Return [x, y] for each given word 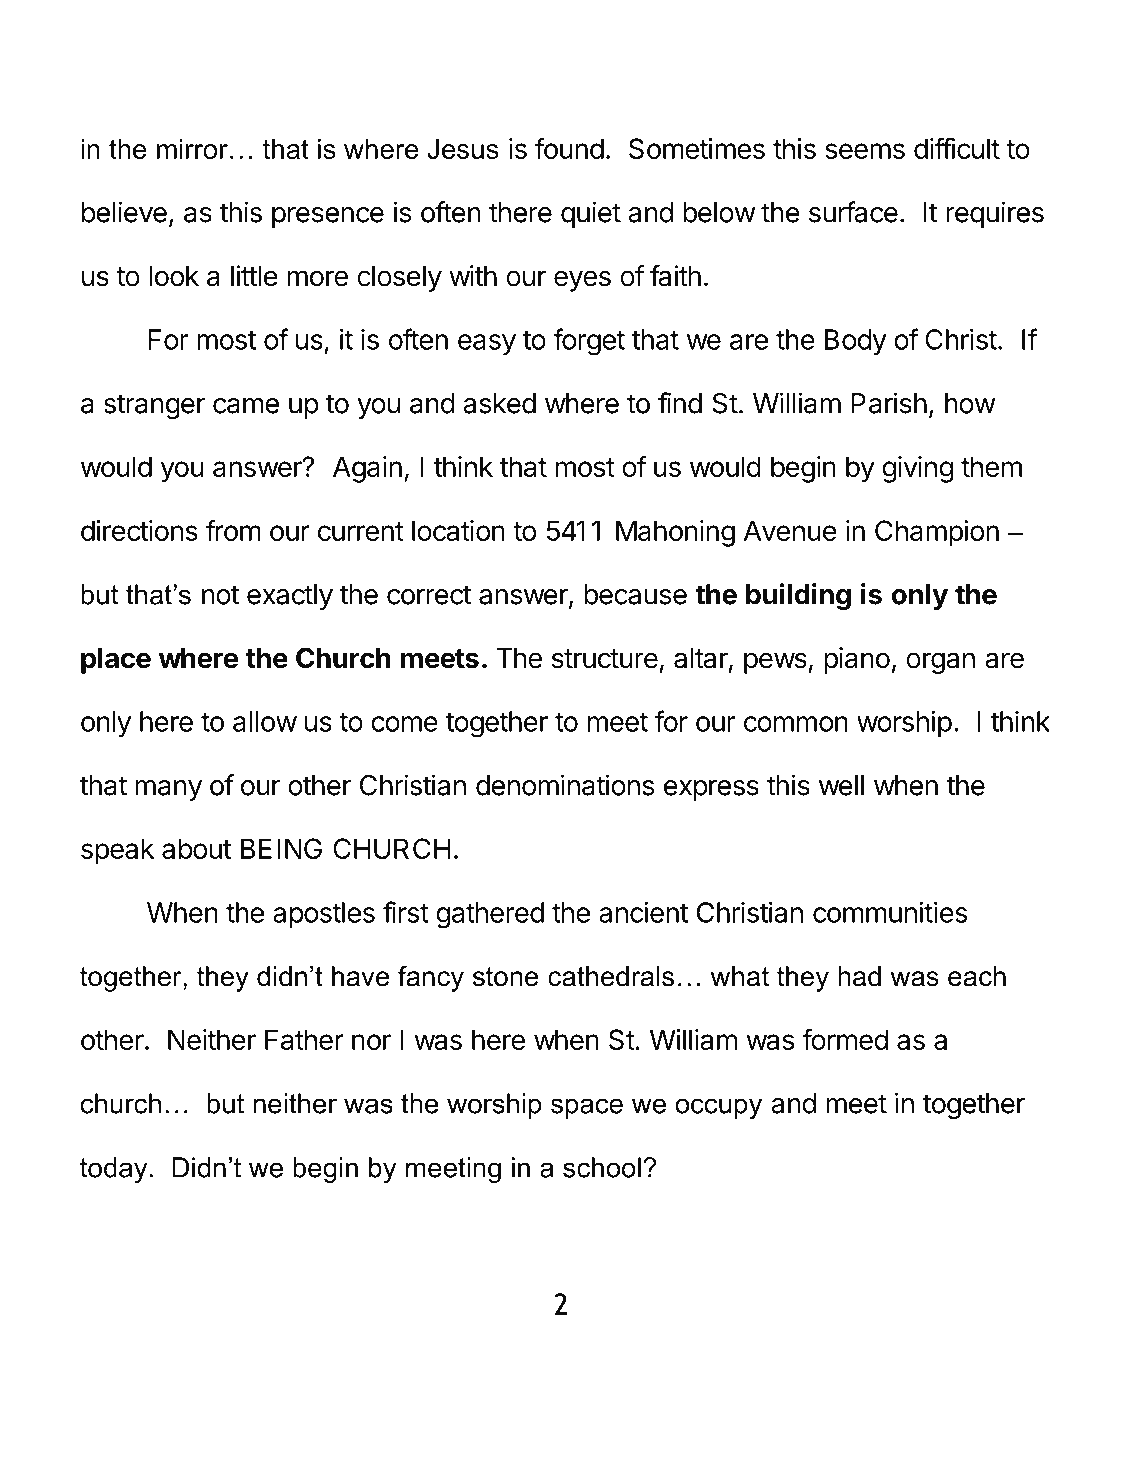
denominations [565, 785]
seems [865, 151]
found [569, 148]
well [841, 785]
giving [917, 469]
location [458, 530]
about [196, 848]
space [587, 1108]
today [113, 1170]
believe [124, 212]
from [233, 530]
